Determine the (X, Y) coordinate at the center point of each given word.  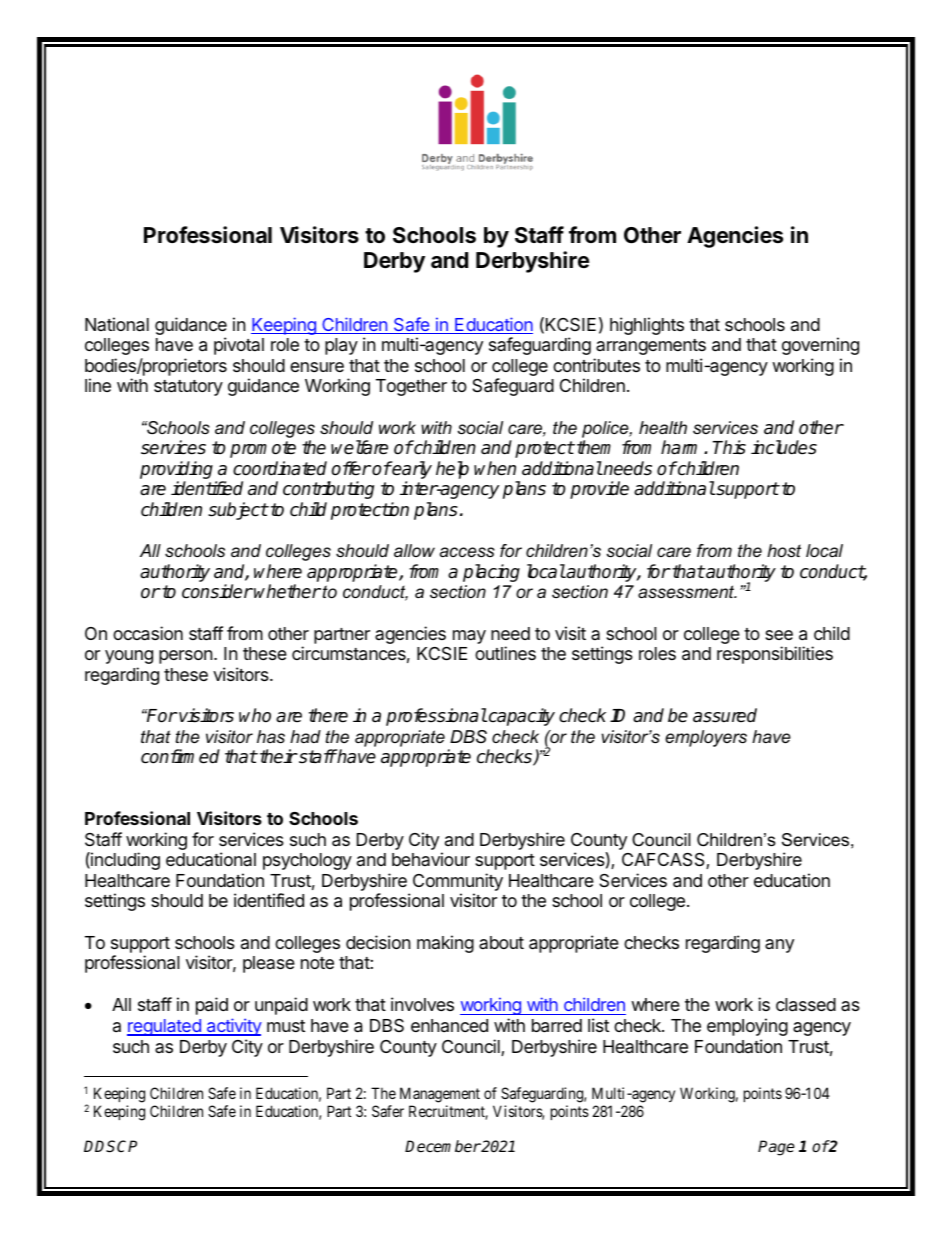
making (445, 944)
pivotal (239, 346)
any (779, 946)
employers (706, 738)
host (784, 550)
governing (820, 346)
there (328, 715)
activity (233, 1027)
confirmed (180, 756)
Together (411, 387)
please (269, 964)
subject (238, 511)
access (467, 552)
